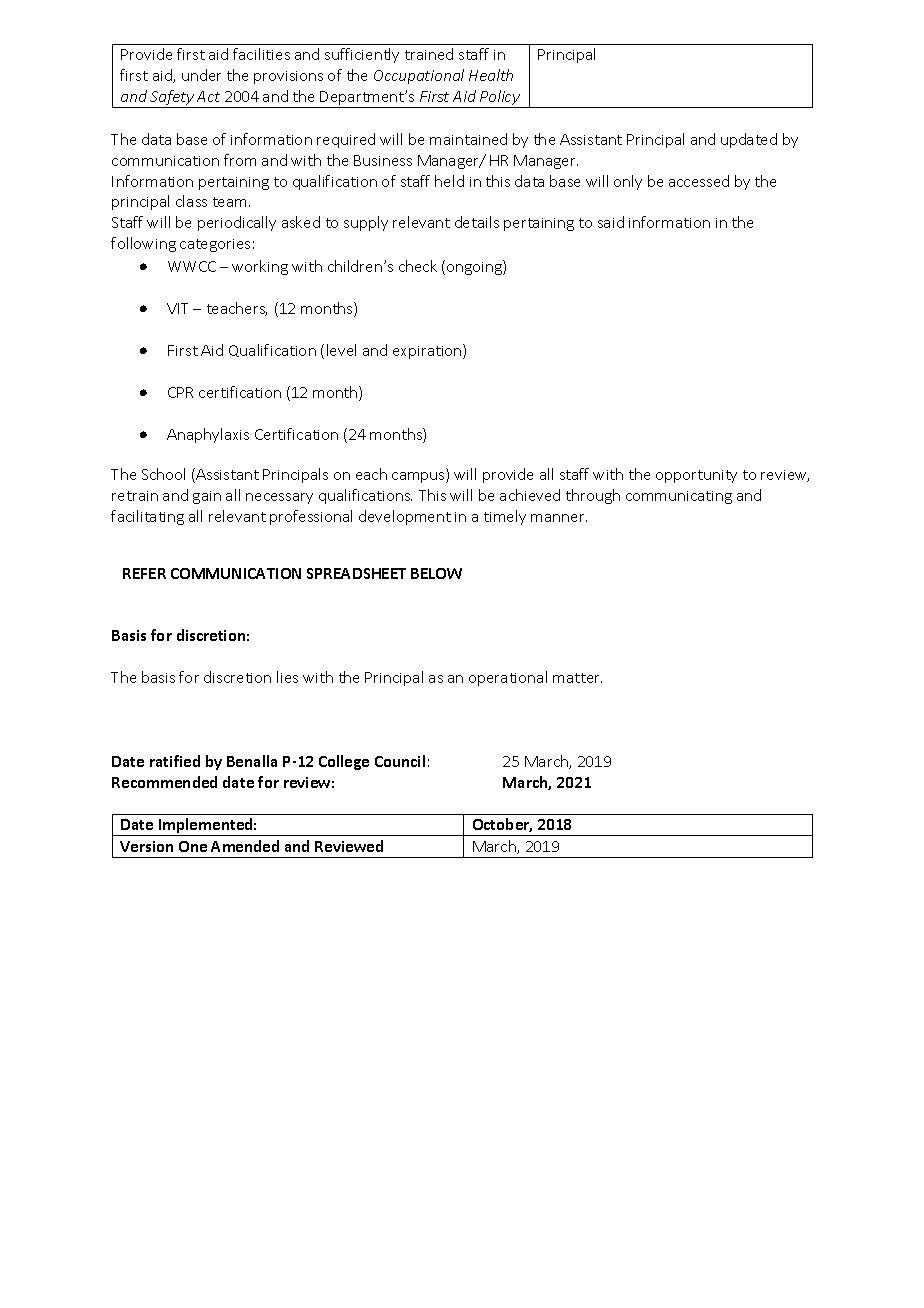 The width and height of the screenshot is (924, 1308). Describe the element at coordinates (419, 76) in the screenshot. I see `Occupational` at that location.
